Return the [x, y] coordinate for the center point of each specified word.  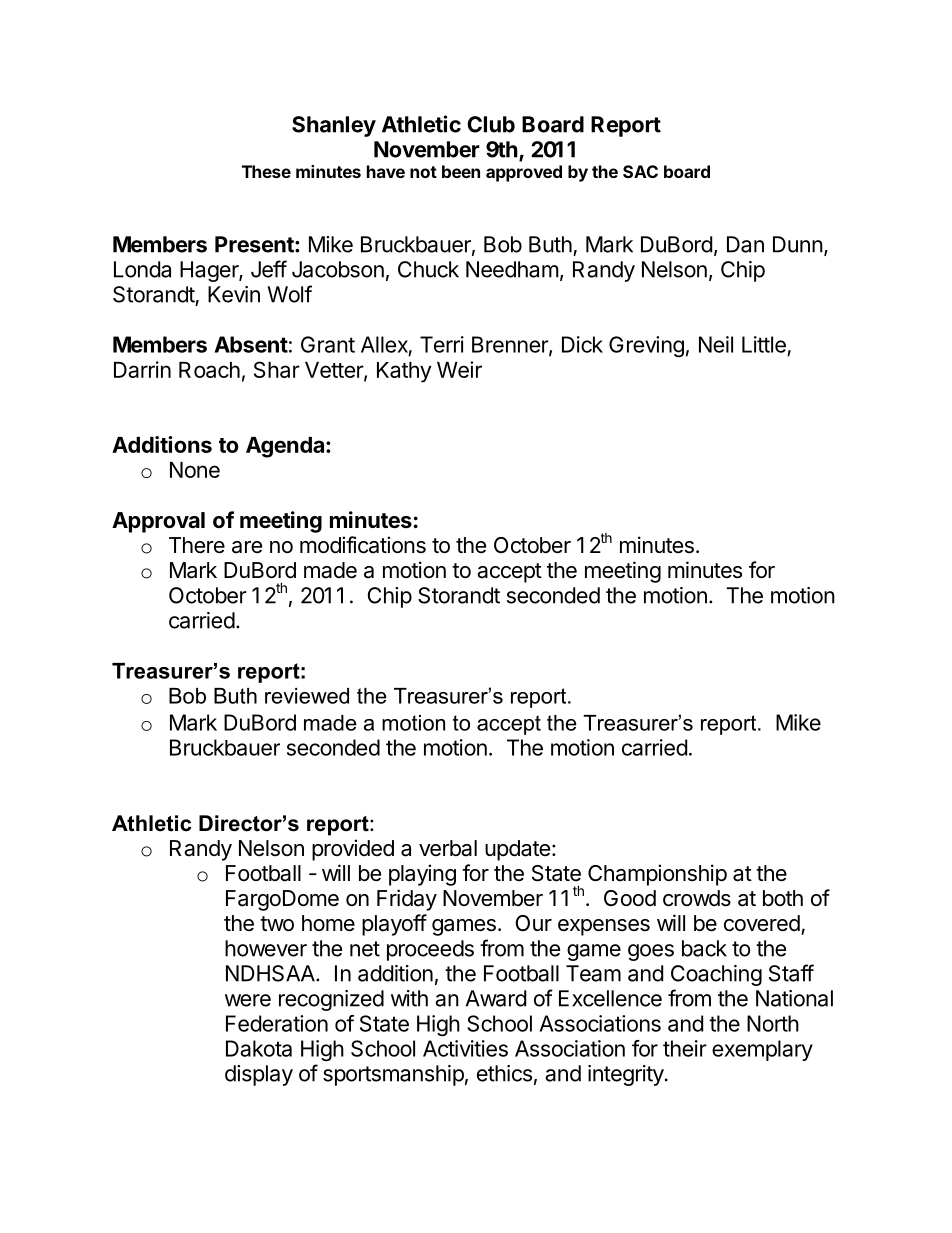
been [461, 171]
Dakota [259, 1048]
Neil [716, 344]
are [247, 547]
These [266, 171]
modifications [363, 545]
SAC [640, 171]
